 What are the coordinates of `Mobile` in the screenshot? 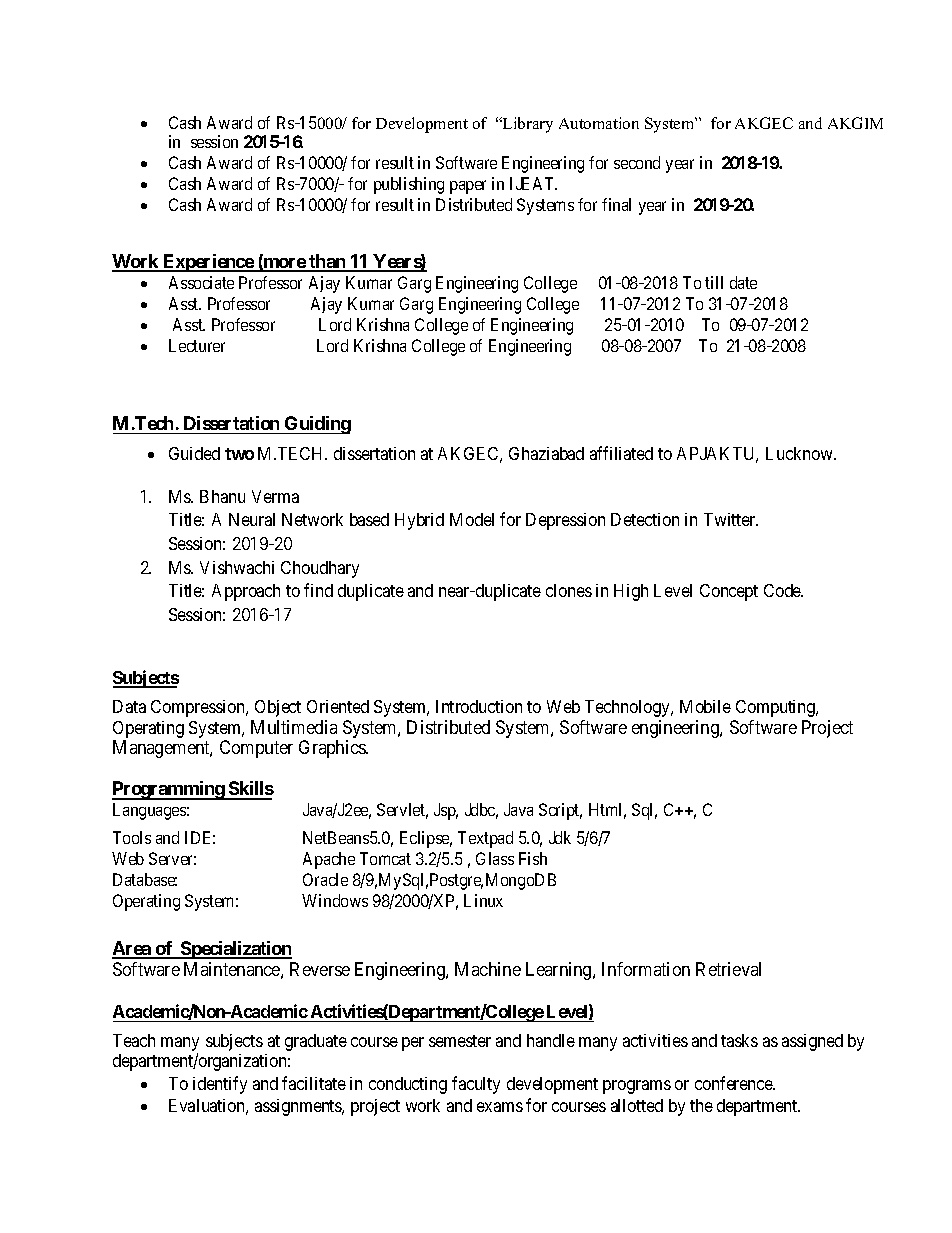 It's located at (705, 706).
